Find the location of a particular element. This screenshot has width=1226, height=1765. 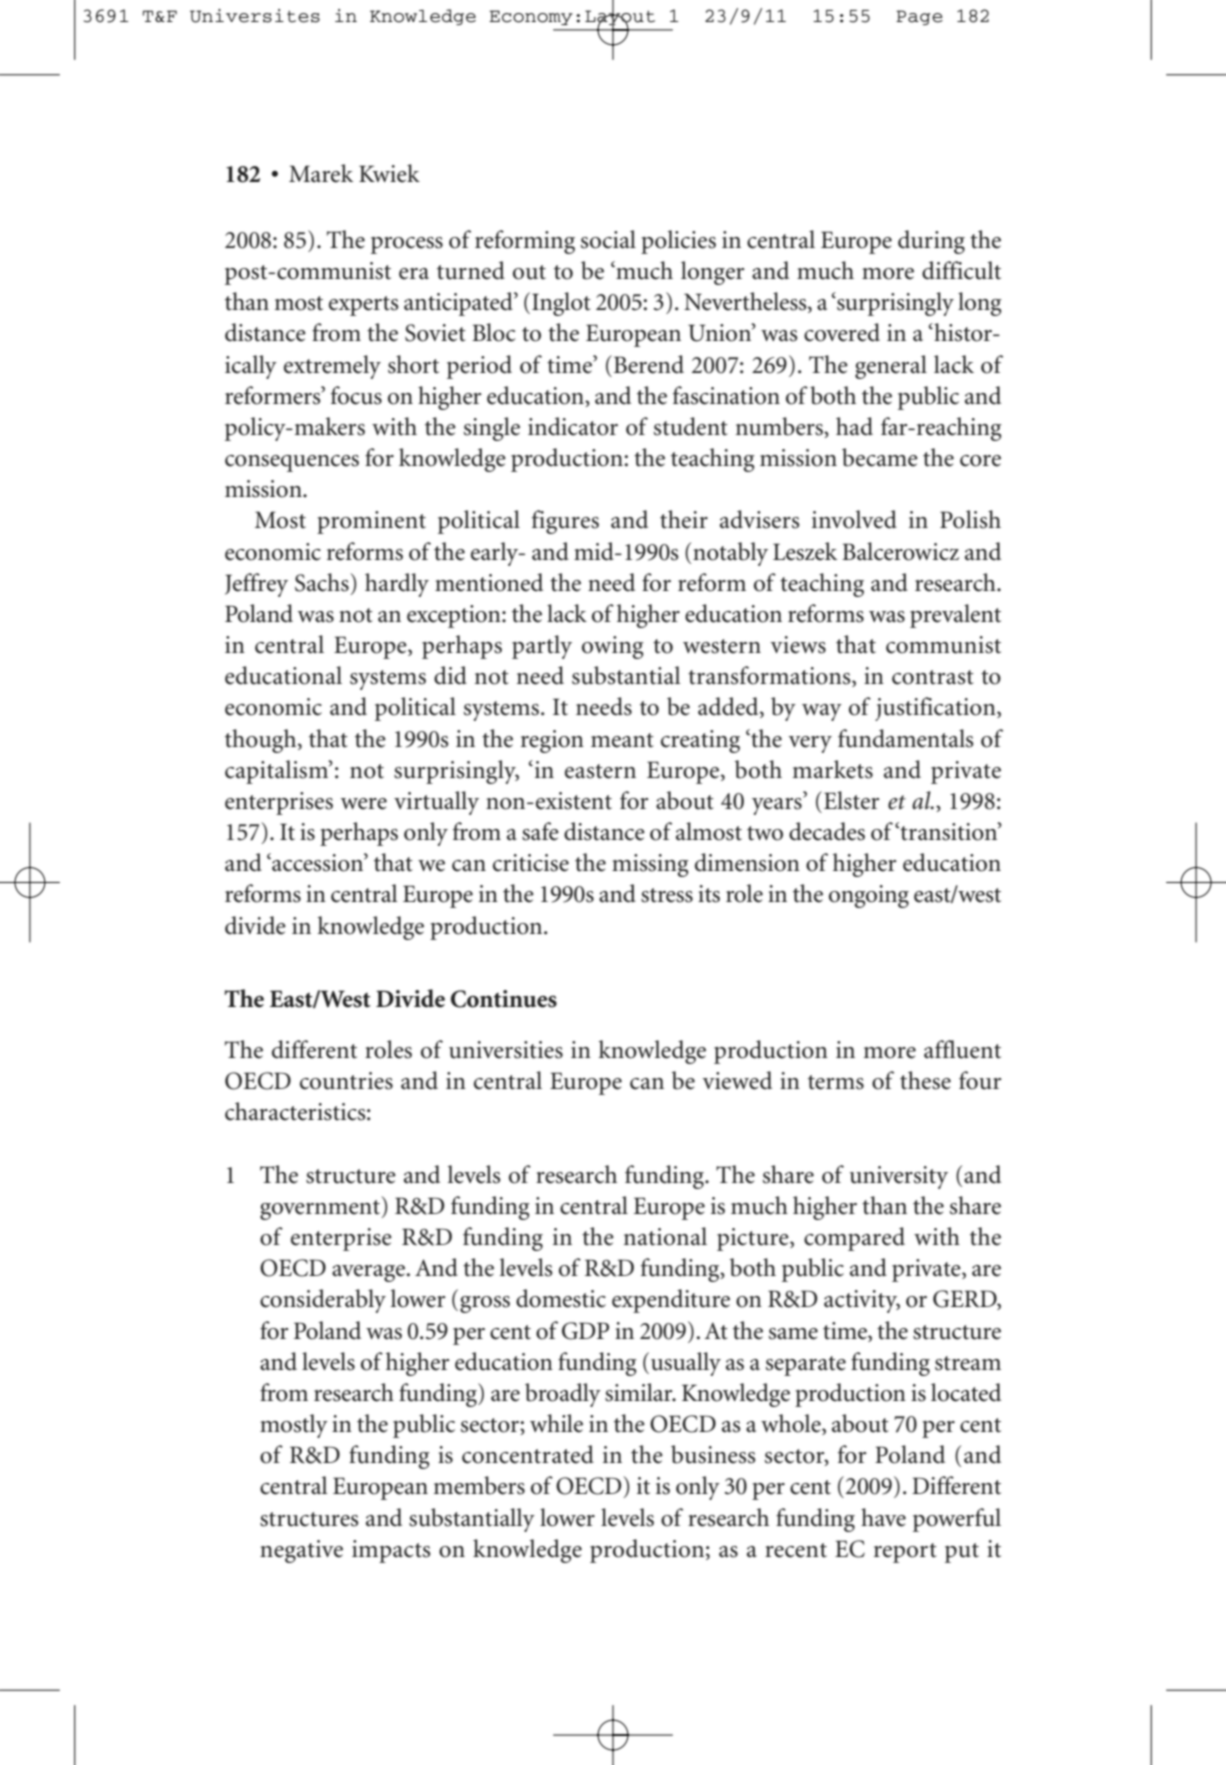

became is located at coordinates (880, 457).
